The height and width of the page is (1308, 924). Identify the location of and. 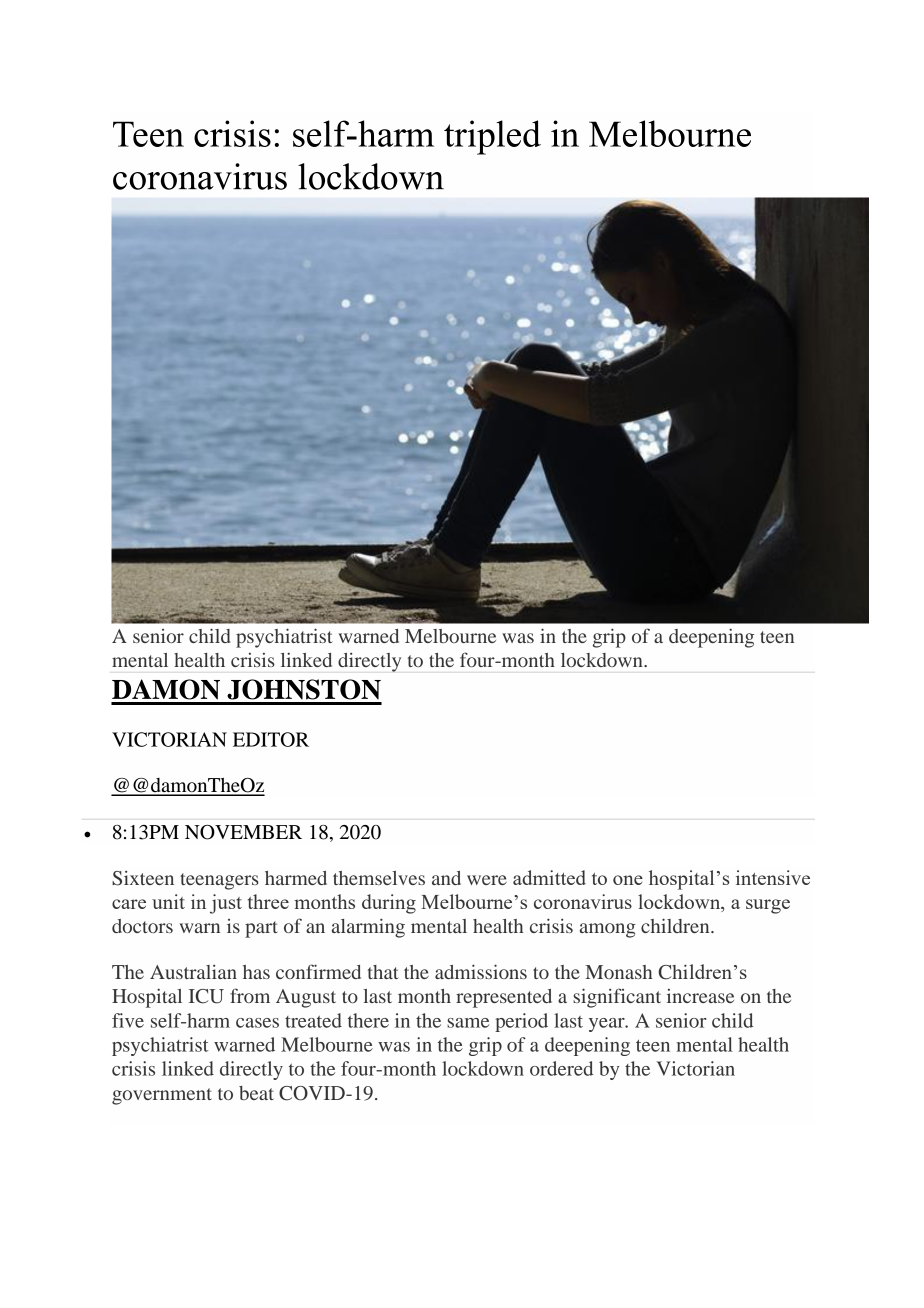
(446, 878).
